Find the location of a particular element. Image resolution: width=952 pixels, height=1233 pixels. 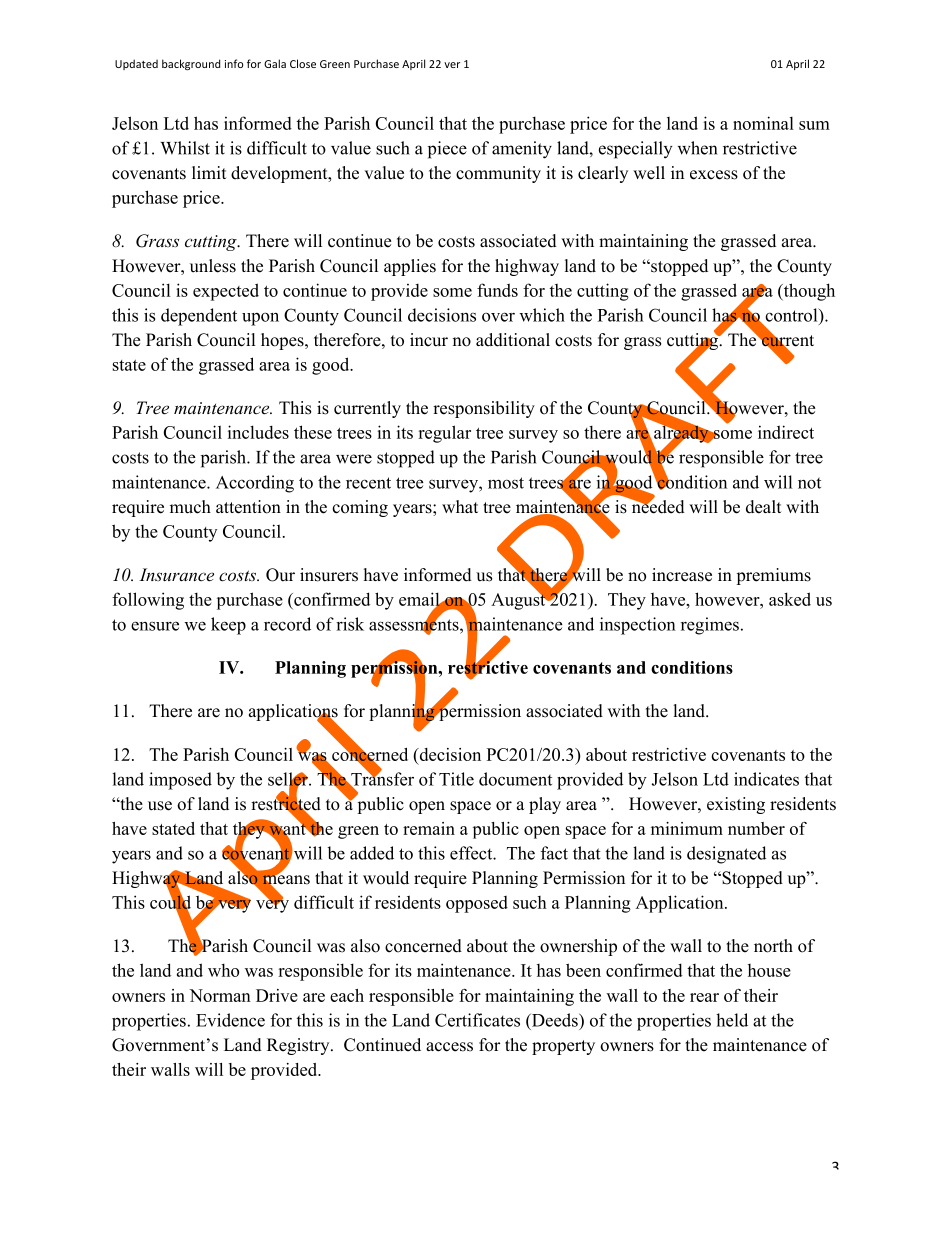

Evidence is located at coordinates (230, 1020).
